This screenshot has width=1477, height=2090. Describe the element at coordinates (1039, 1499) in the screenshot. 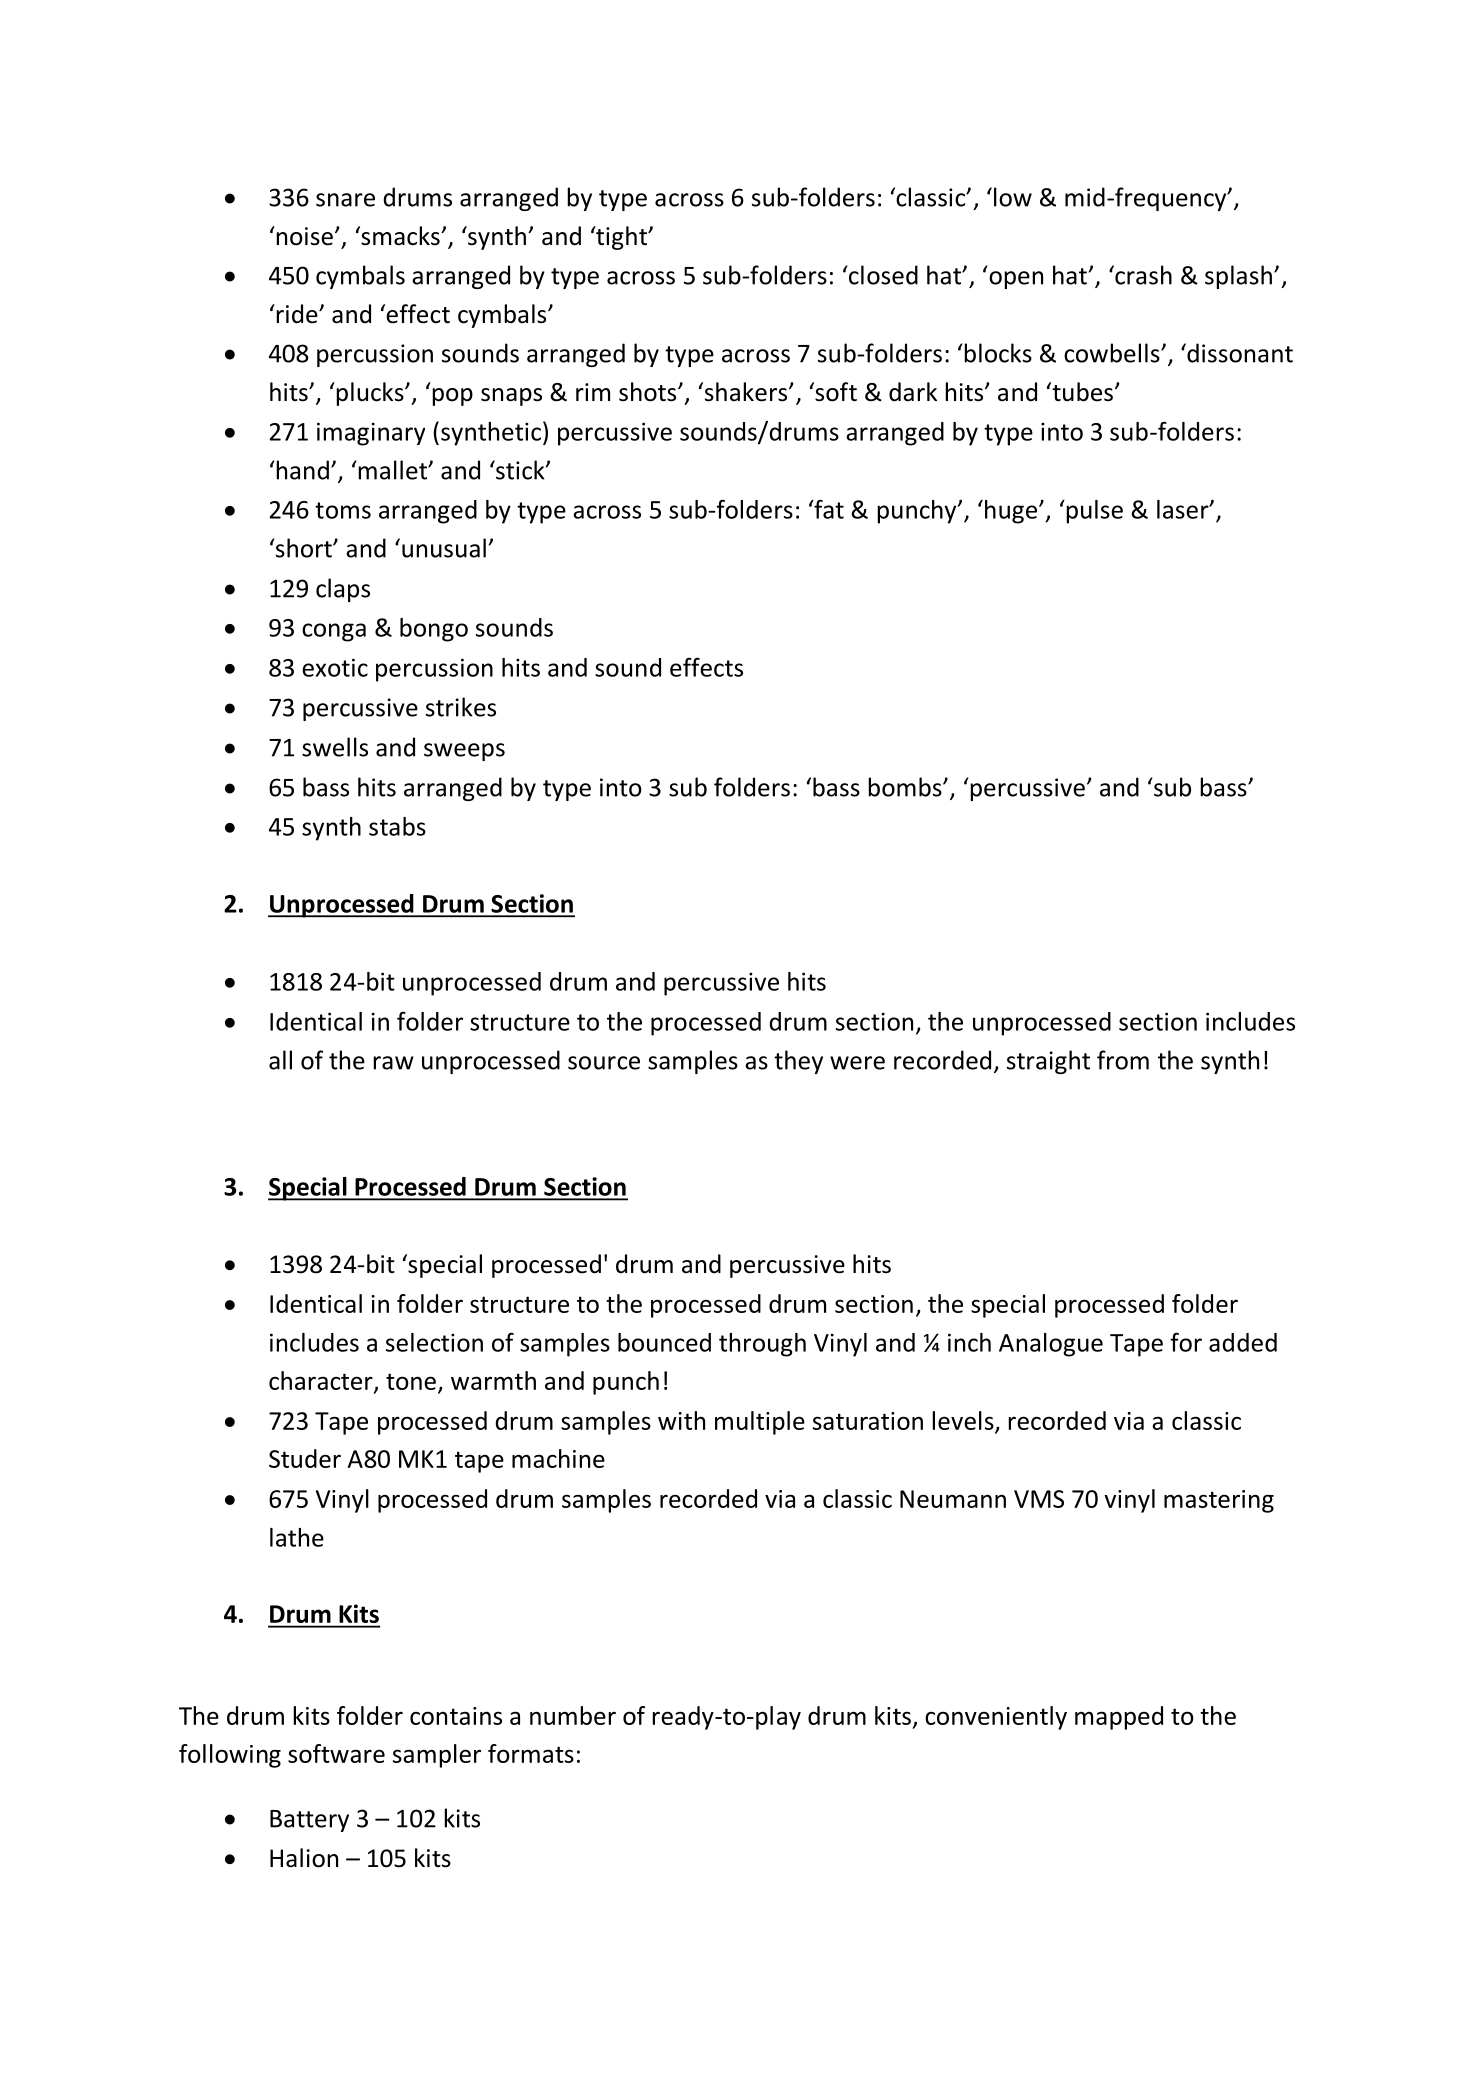

I see `VMS` at that location.
